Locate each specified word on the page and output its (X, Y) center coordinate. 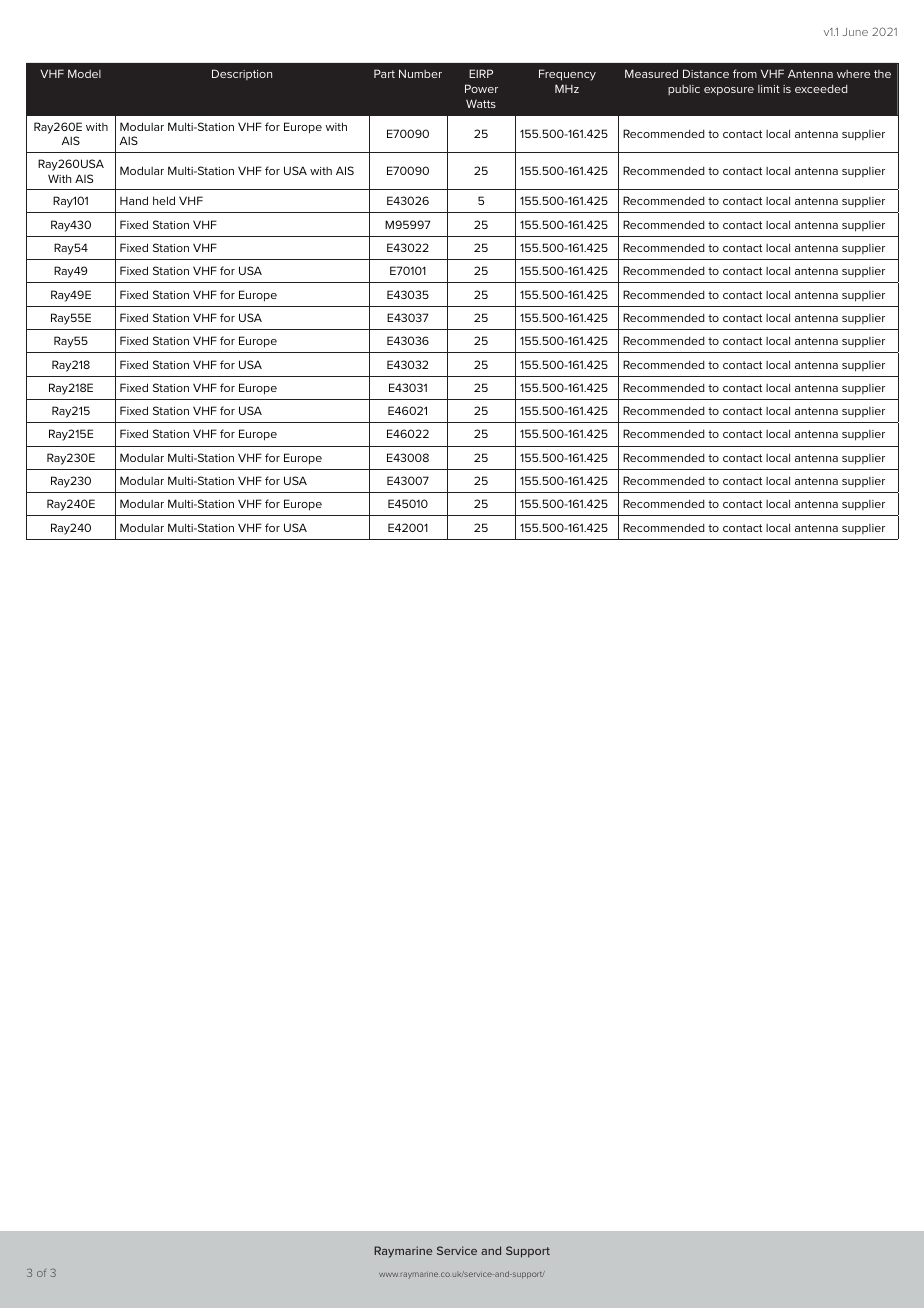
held (164, 200)
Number (420, 73)
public (684, 90)
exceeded (821, 89)
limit (769, 89)
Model (84, 73)
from (745, 73)
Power (481, 88)
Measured (651, 73)
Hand (134, 200)
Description (242, 74)
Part (384, 73)
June (855, 32)
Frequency (567, 75)
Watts (481, 103)
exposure (729, 91)
